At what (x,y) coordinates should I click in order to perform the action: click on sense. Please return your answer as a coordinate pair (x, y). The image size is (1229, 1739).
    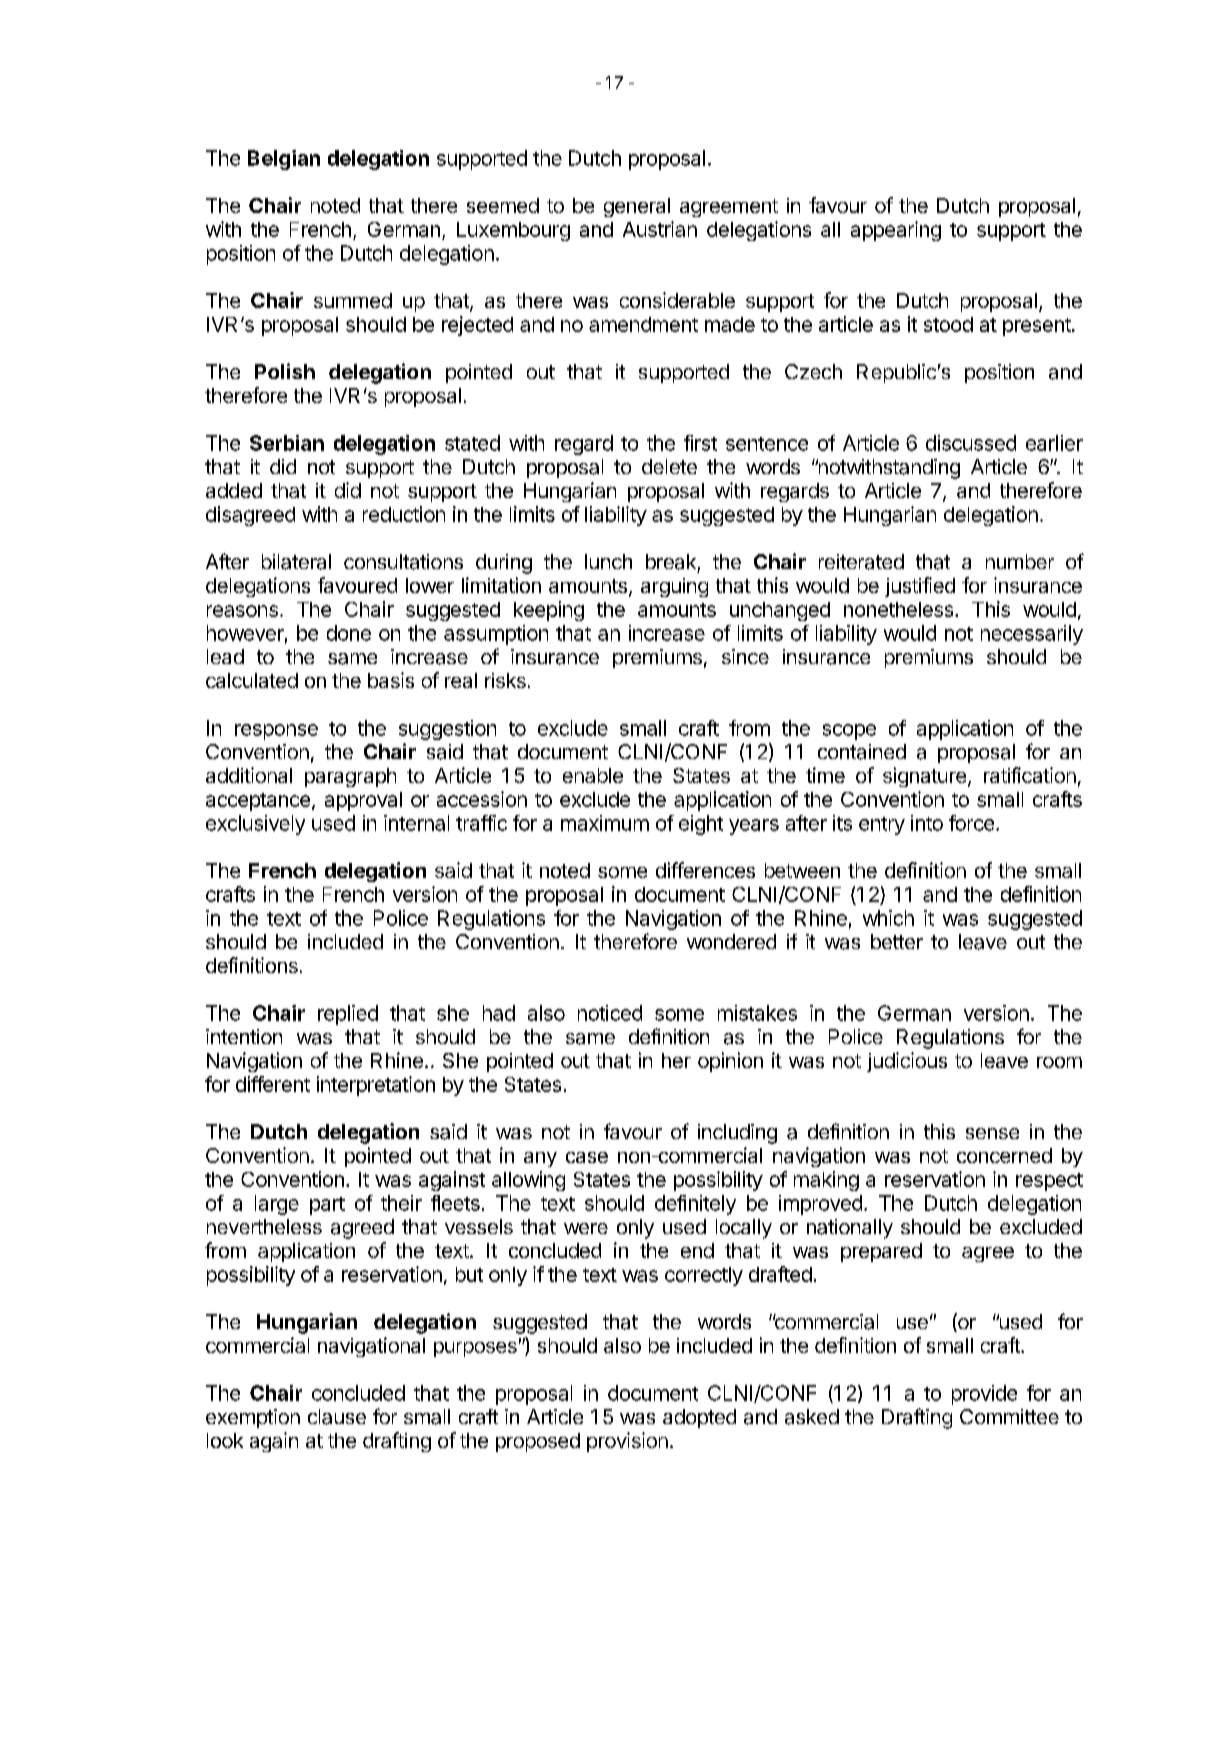
    Looking at the image, I should click on (992, 1133).
